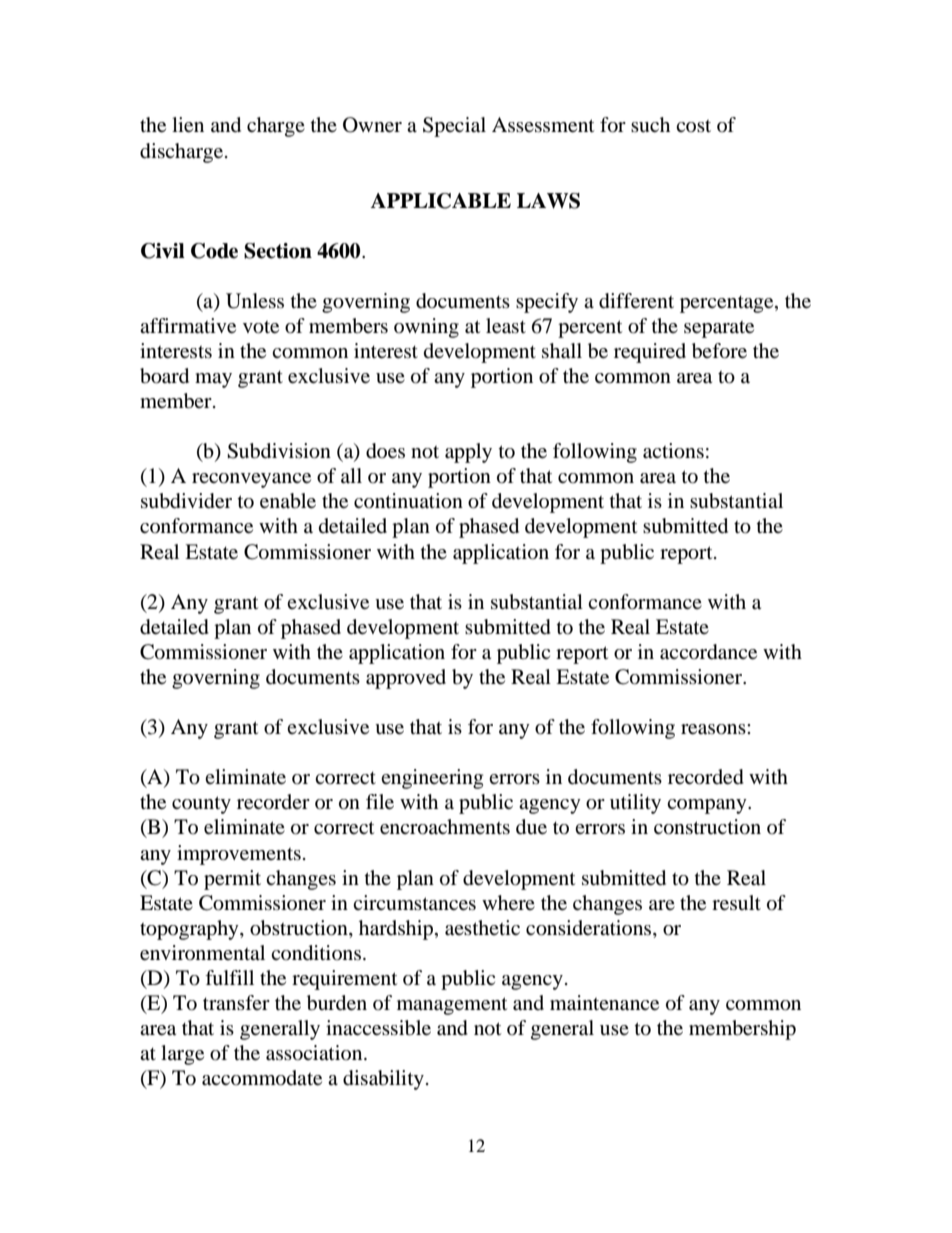 The width and height of the screenshot is (952, 1233). What do you see at coordinates (708, 652) in the screenshot?
I see `accordance` at bounding box center [708, 652].
